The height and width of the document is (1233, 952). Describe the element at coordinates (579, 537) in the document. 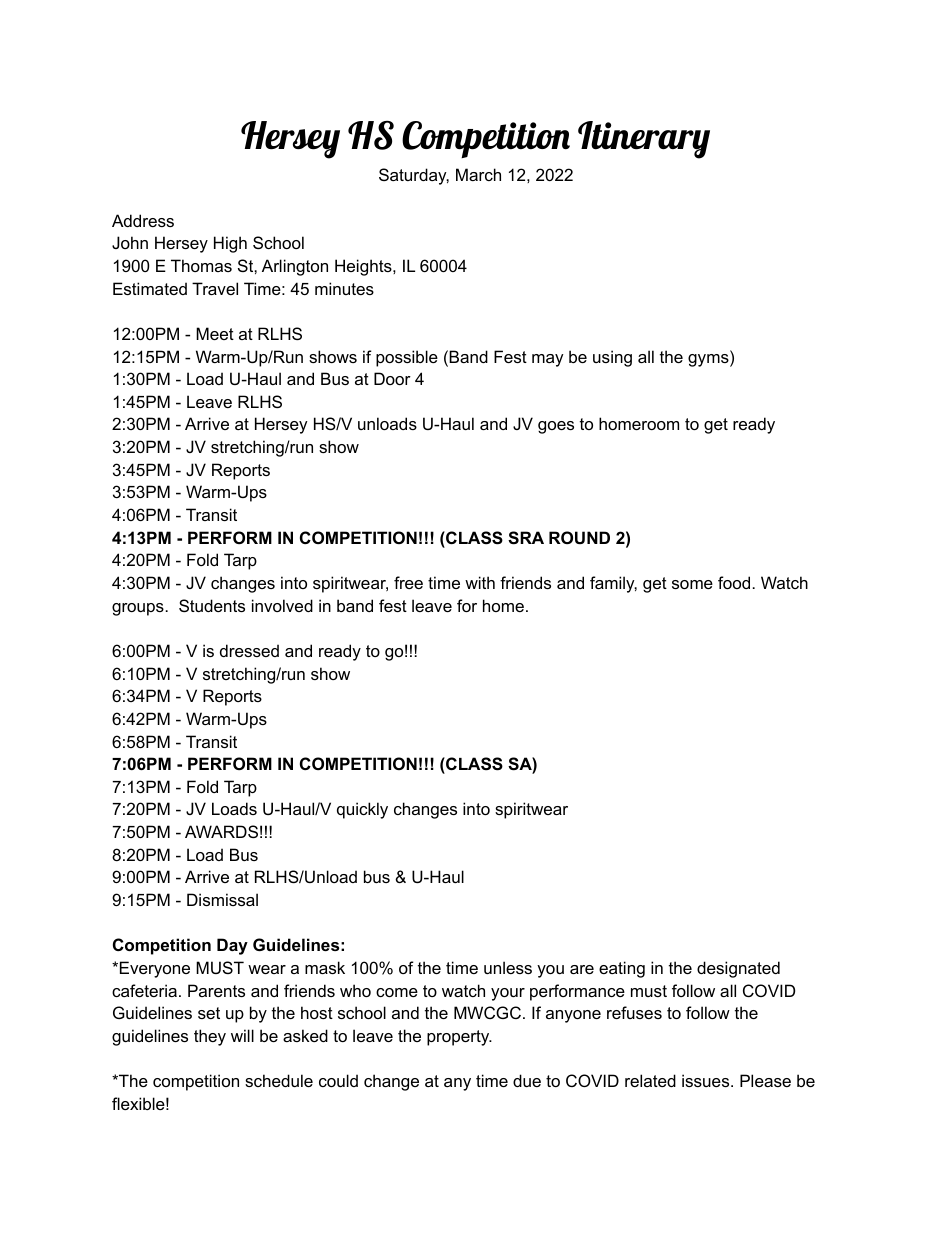

I see `ROUND` at that location.
